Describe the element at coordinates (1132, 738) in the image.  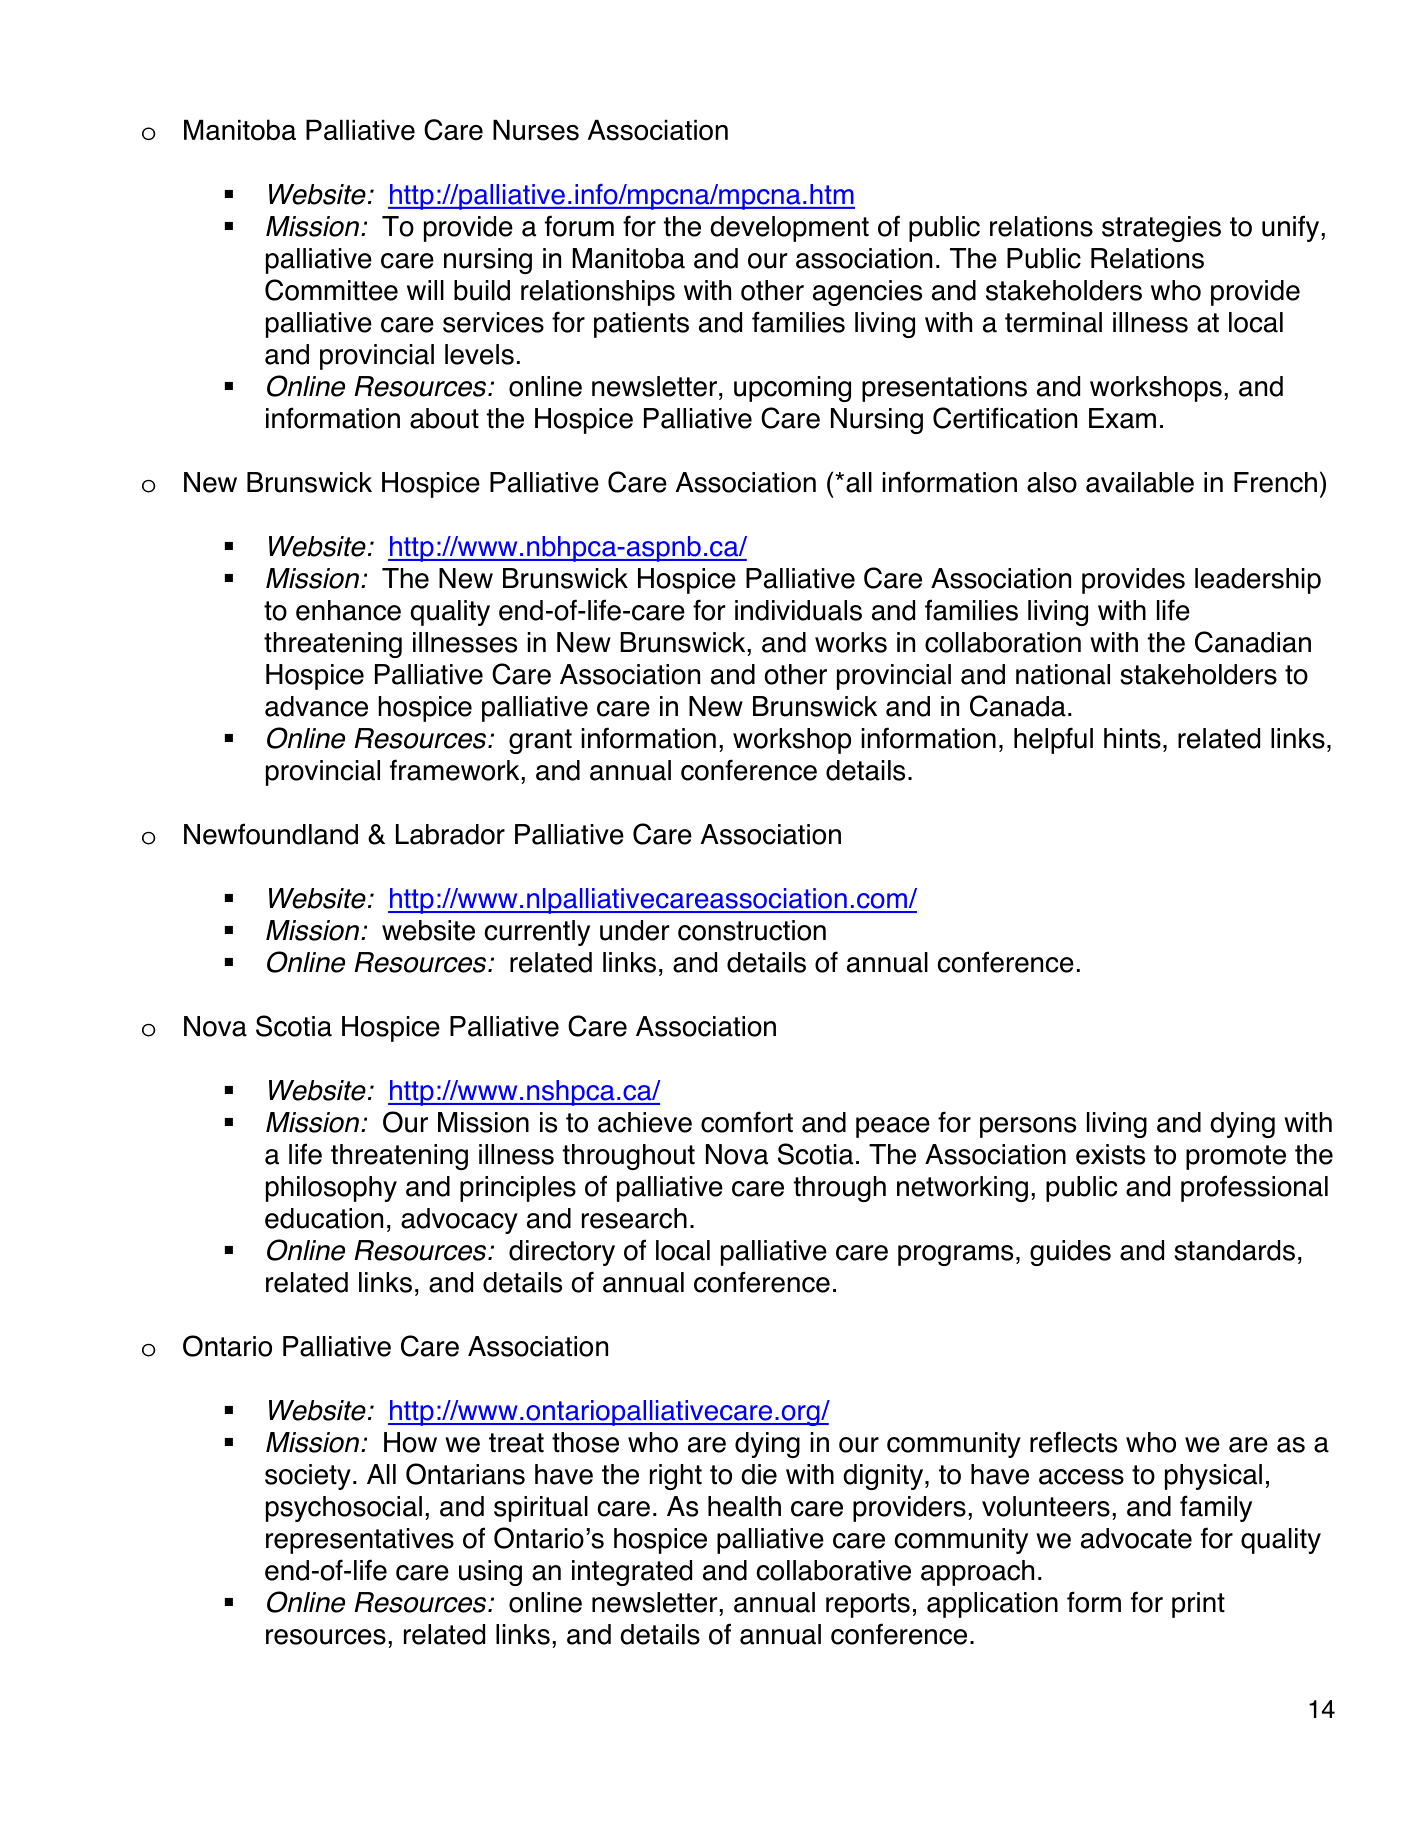
I see `hints` at that location.
